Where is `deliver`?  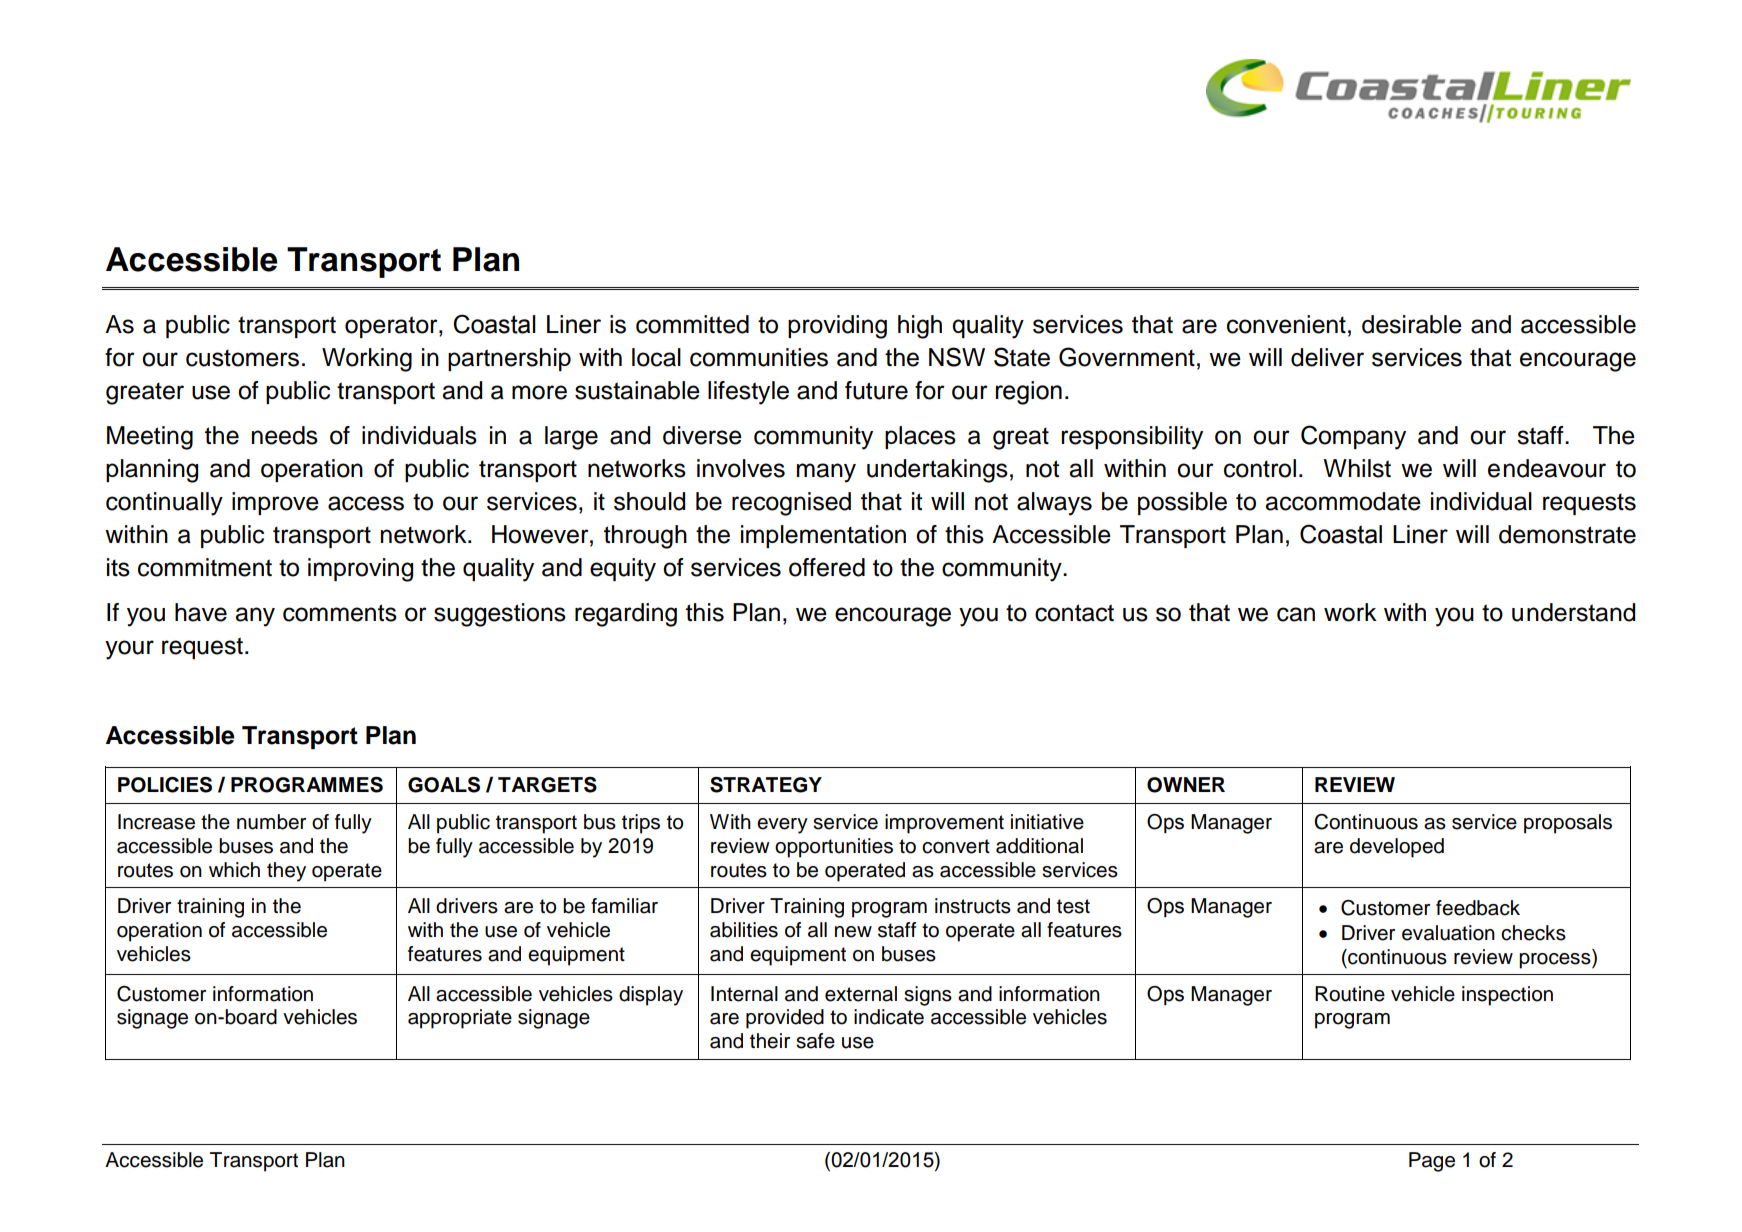
deliver is located at coordinates (1327, 357).
